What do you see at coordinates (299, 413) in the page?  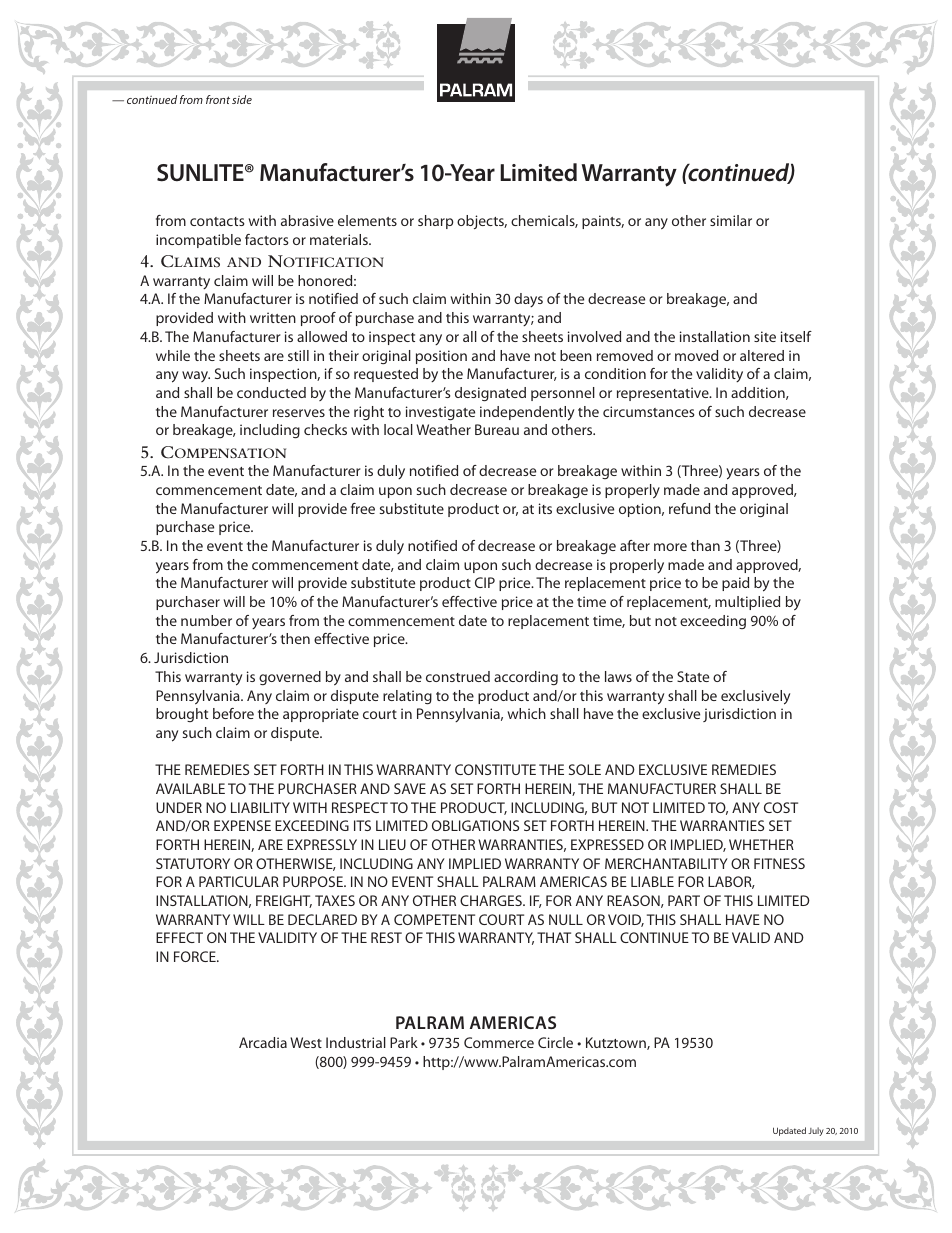 I see `reserves` at bounding box center [299, 413].
